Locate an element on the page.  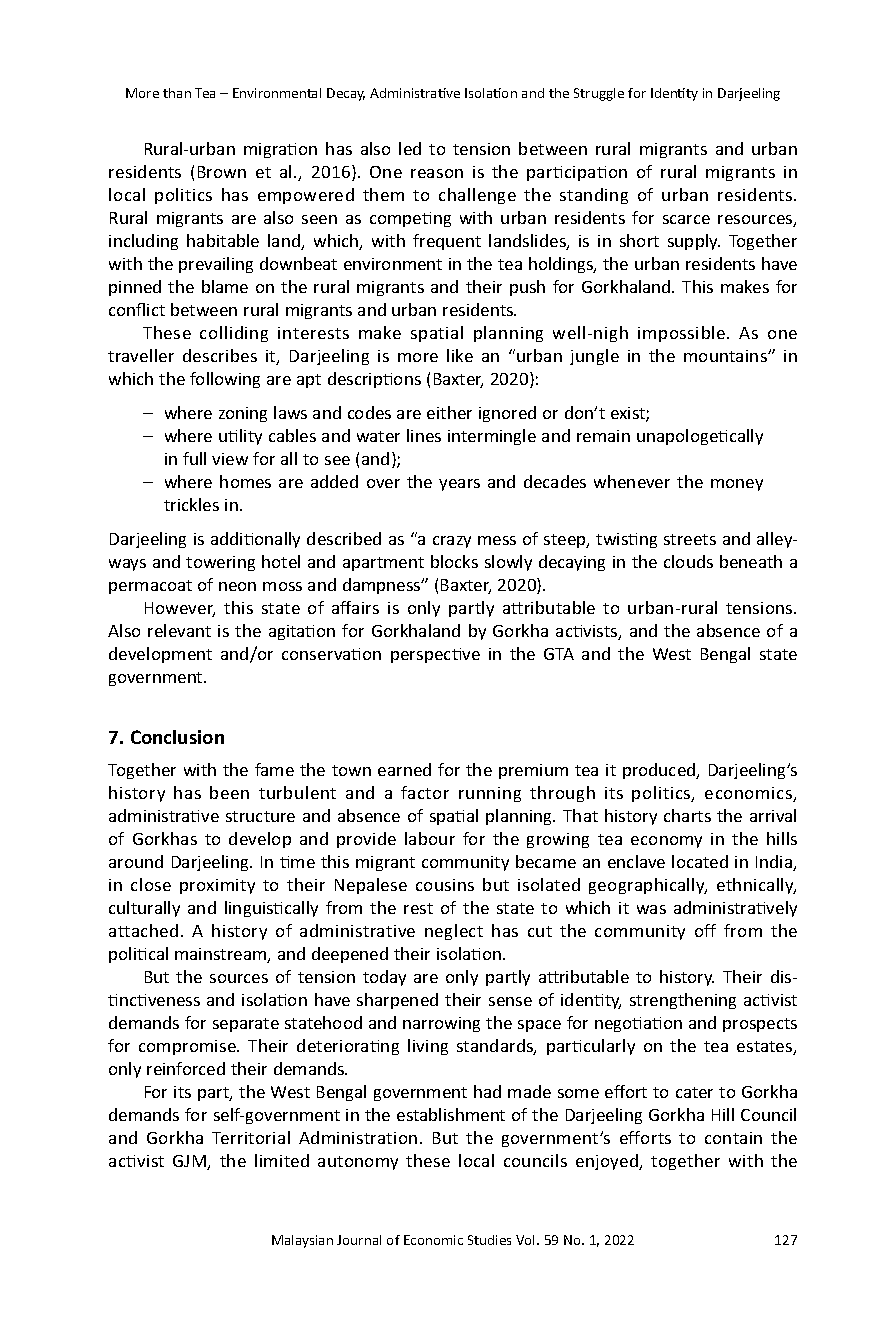
Brown is located at coordinates (222, 172).
